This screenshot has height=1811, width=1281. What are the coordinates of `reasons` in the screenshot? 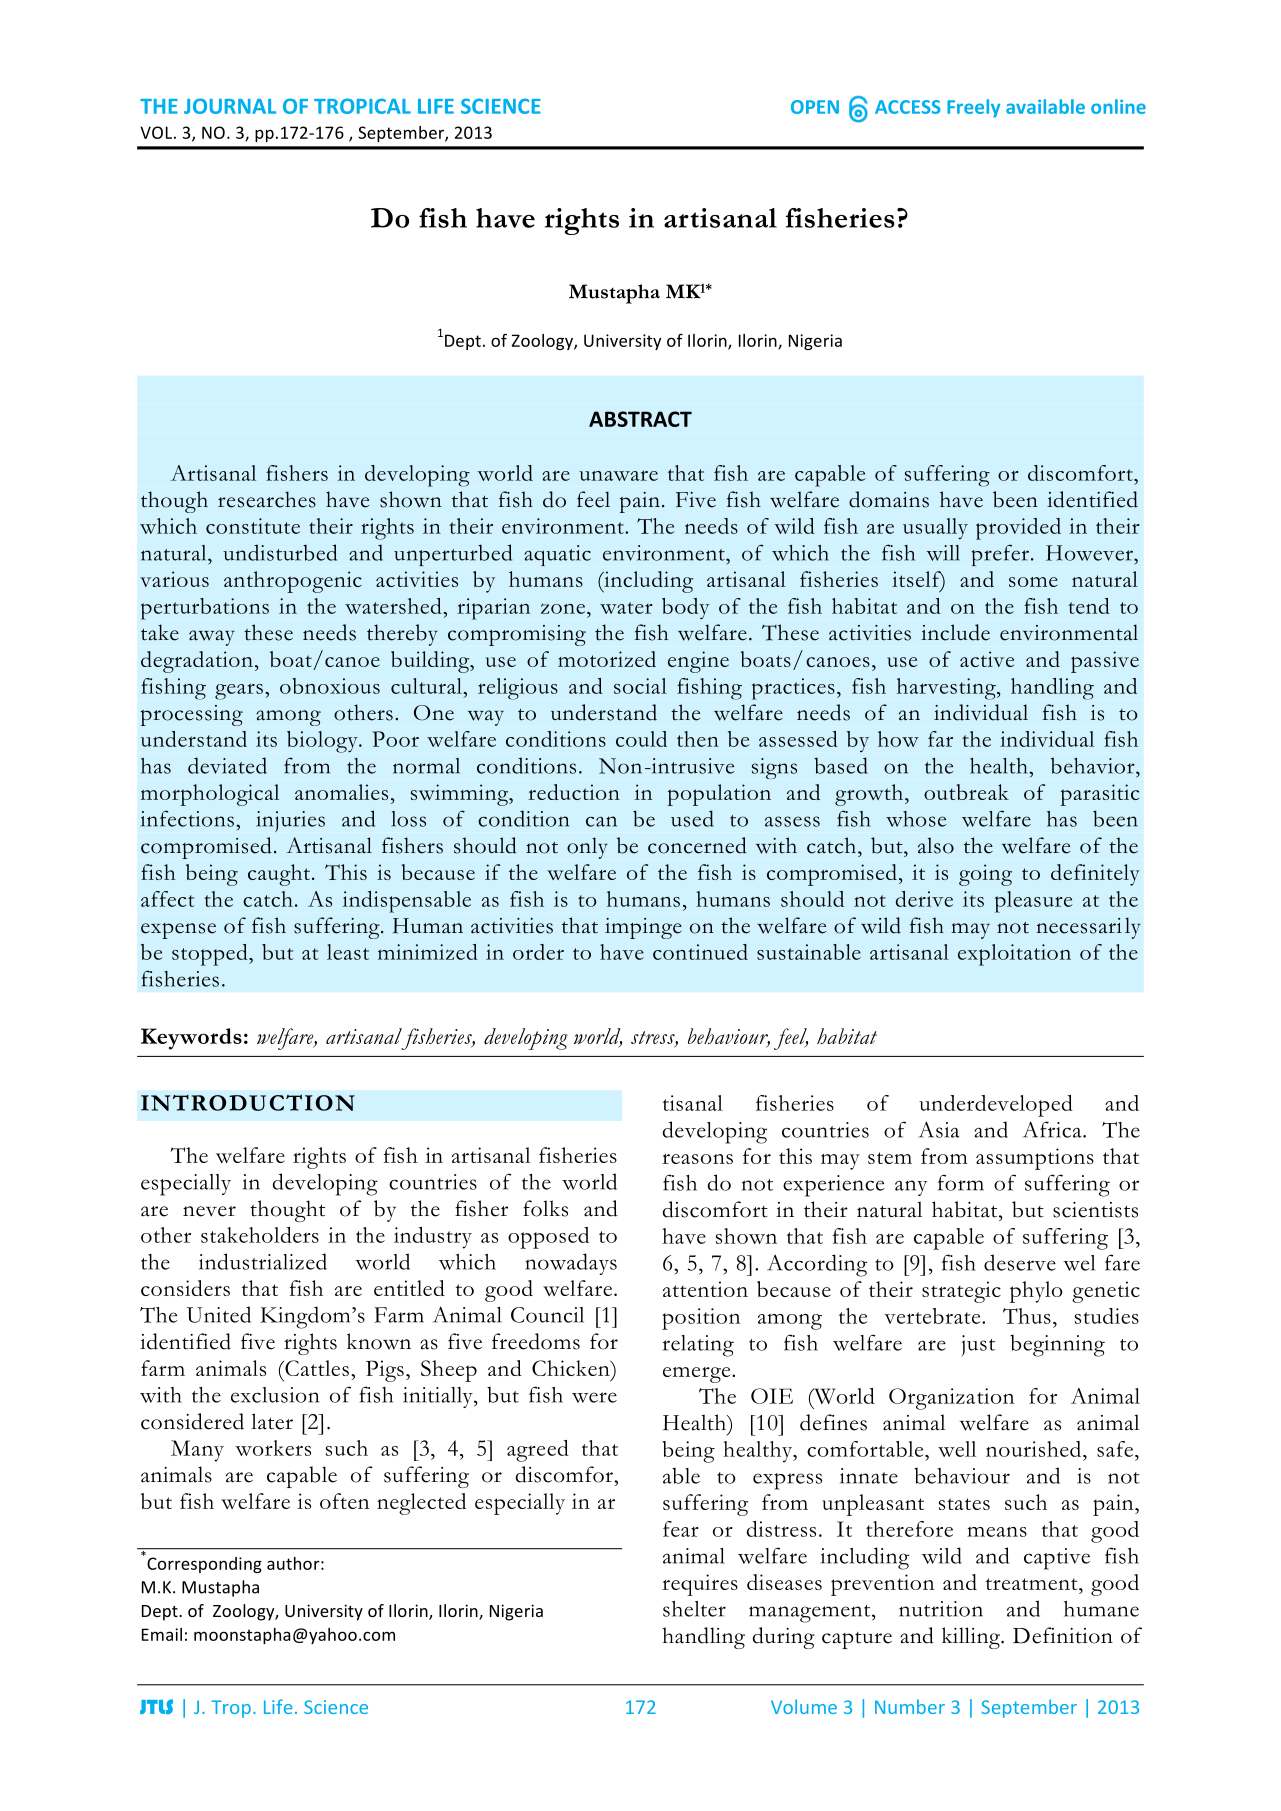 It's located at (697, 1159).
